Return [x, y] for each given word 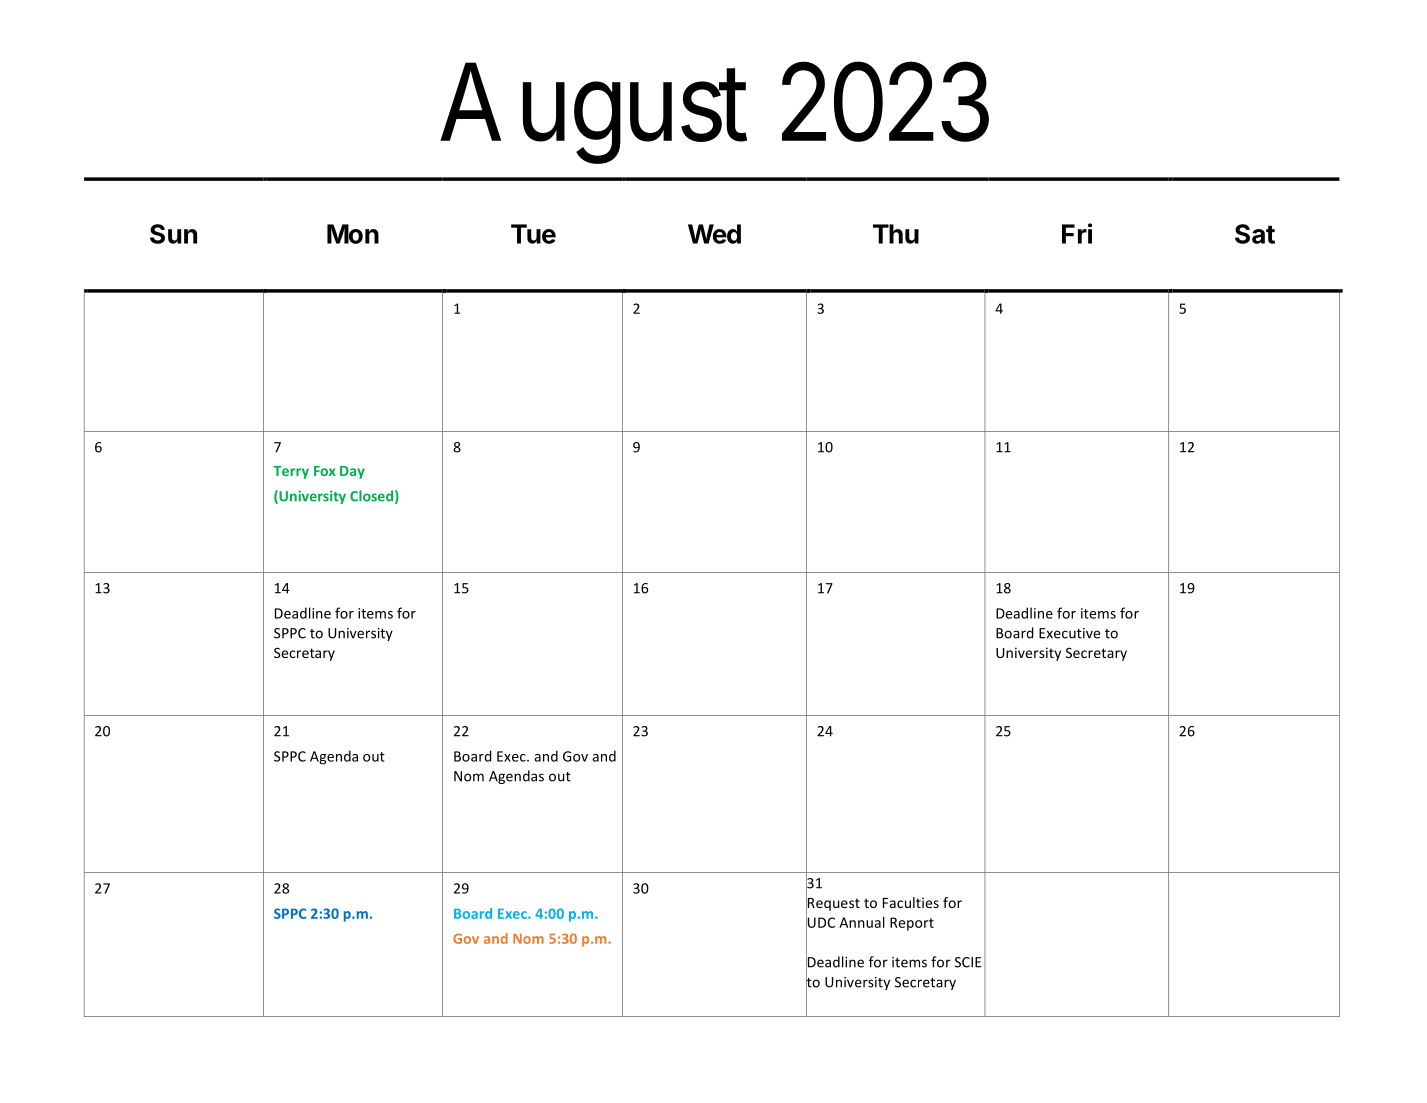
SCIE [968, 962]
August [593, 115]
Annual [862, 922]
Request [833, 904]
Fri [1077, 233]
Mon [353, 234]
